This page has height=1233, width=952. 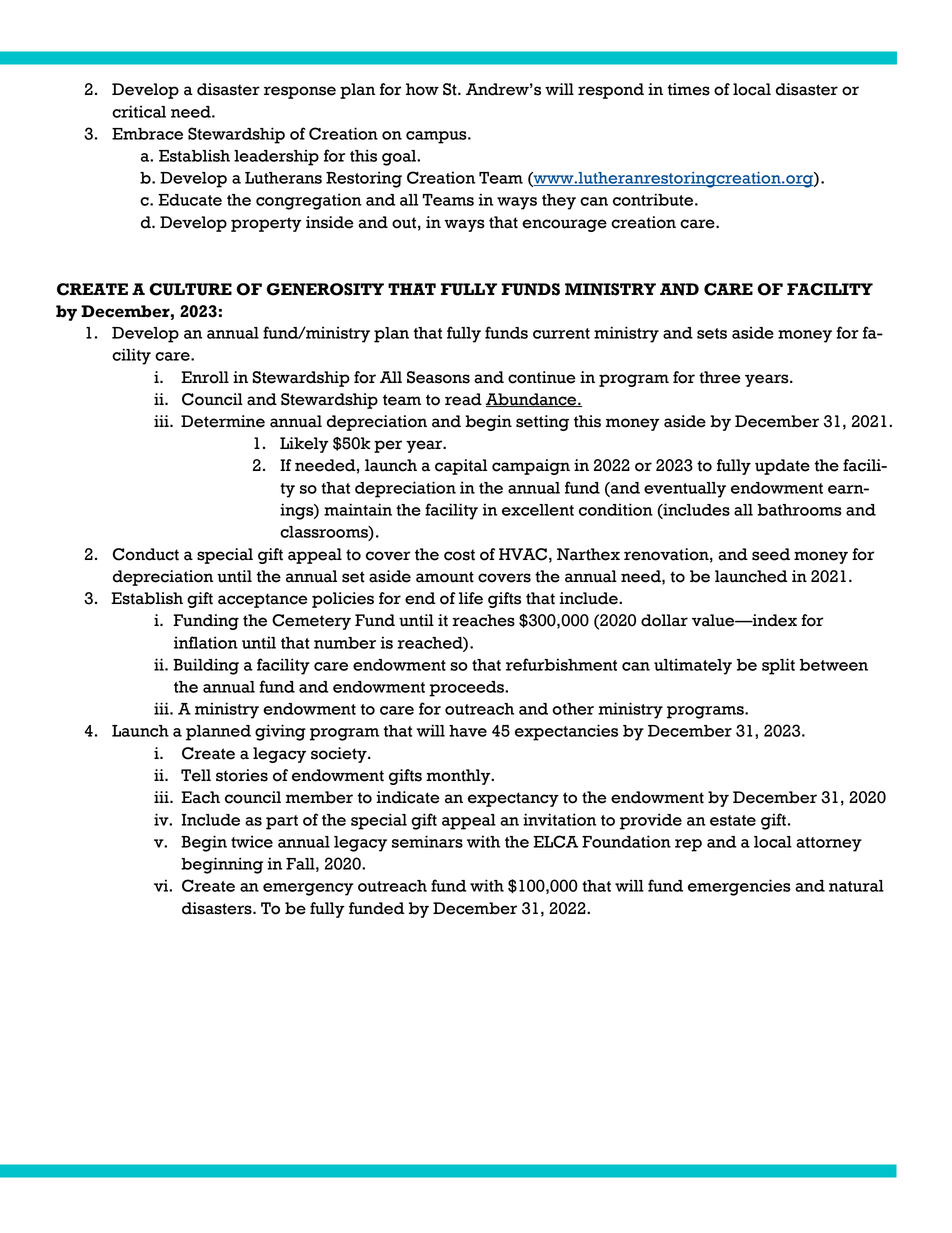 What do you see at coordinates (206, 666) in the page?
I see `Building` at bounding box center [206, 666].
